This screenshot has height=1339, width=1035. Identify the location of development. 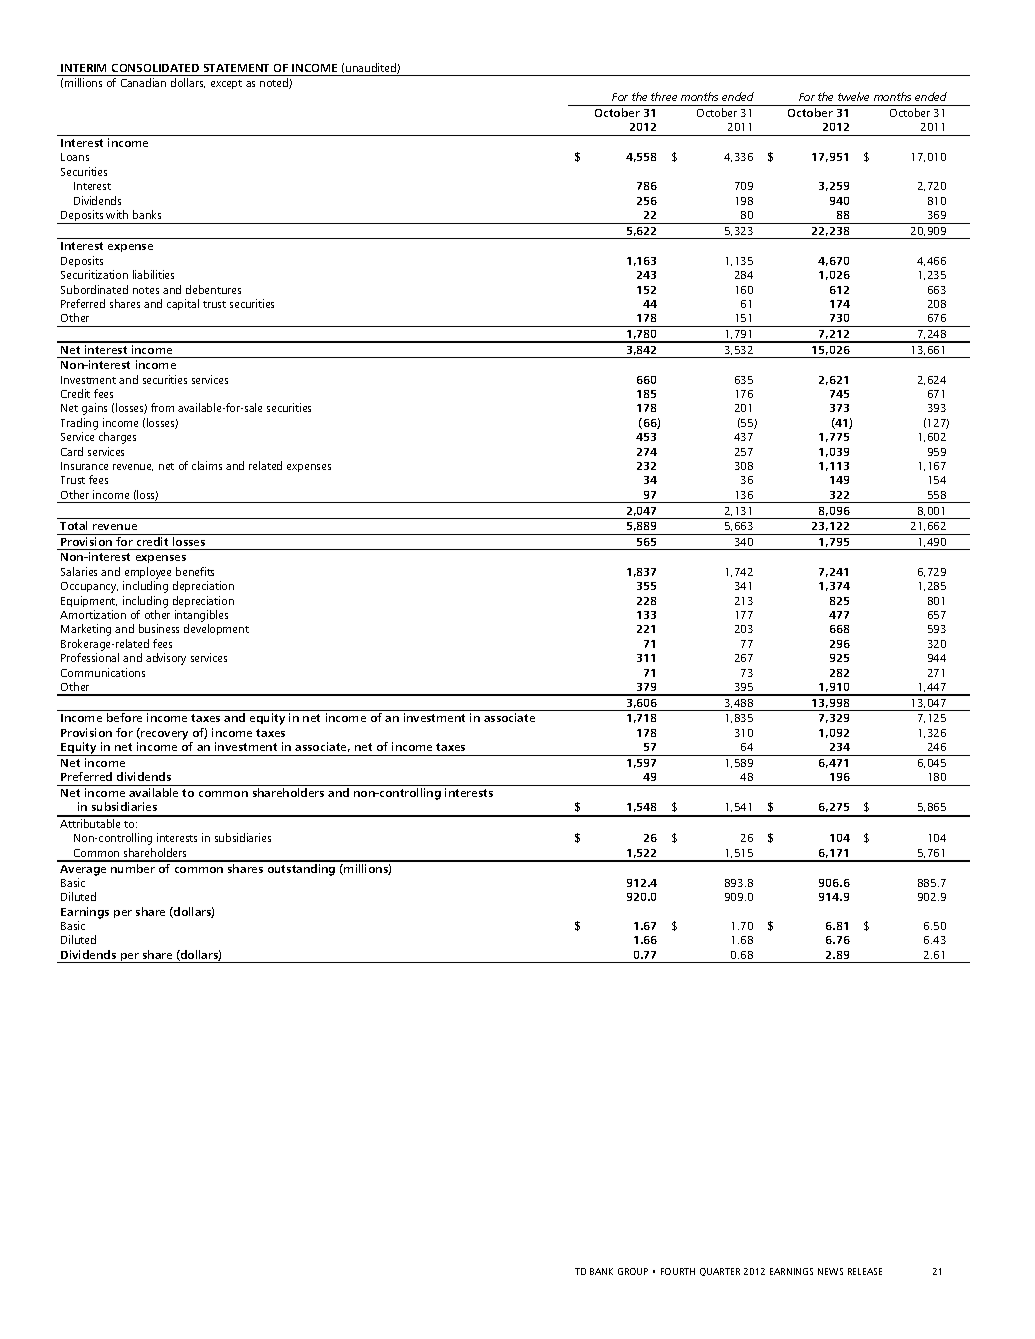
(216, 629).
